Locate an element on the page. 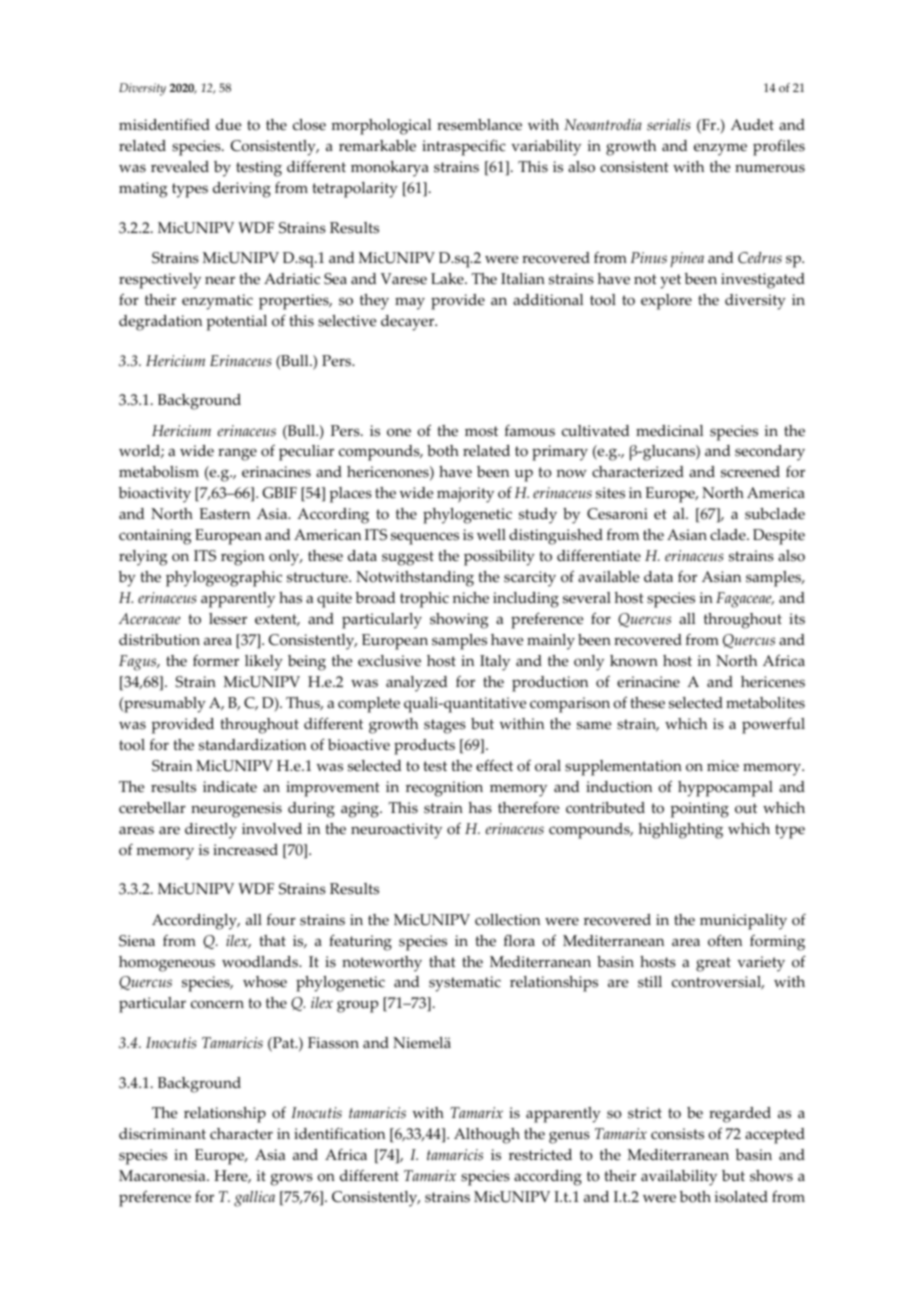  collection is located at coordinates (507, 920).
